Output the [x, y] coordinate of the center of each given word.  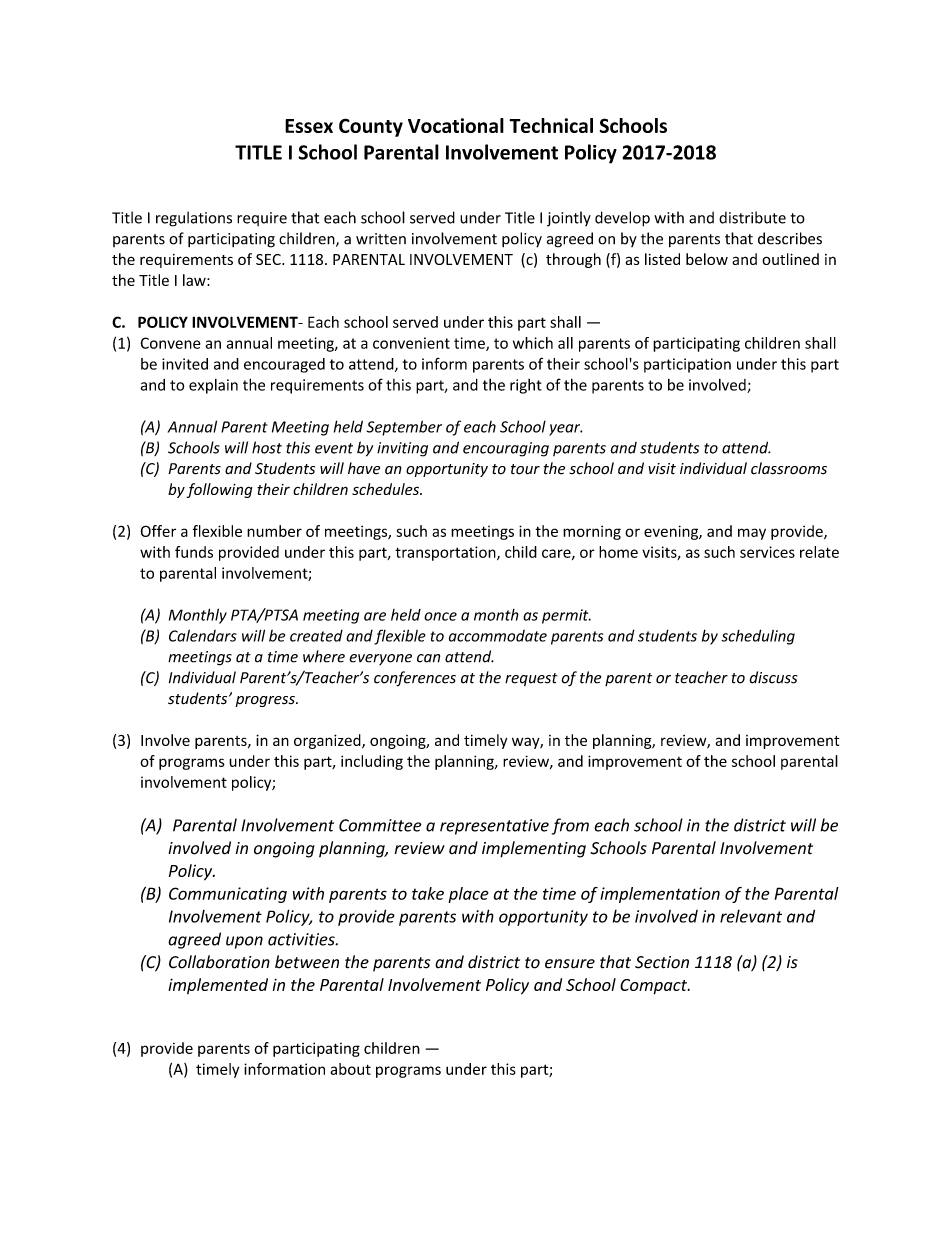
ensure [570, 964]
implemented [218, 986]
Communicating [228, 895]
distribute [752, 217]
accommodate [498, 636]
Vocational [456, 125]
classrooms [789, 468]
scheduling [758, 637]
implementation [660, 895]
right [526, 386]
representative [494, 827]
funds [194, 552]
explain [213, 386]
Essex [309, 126]
